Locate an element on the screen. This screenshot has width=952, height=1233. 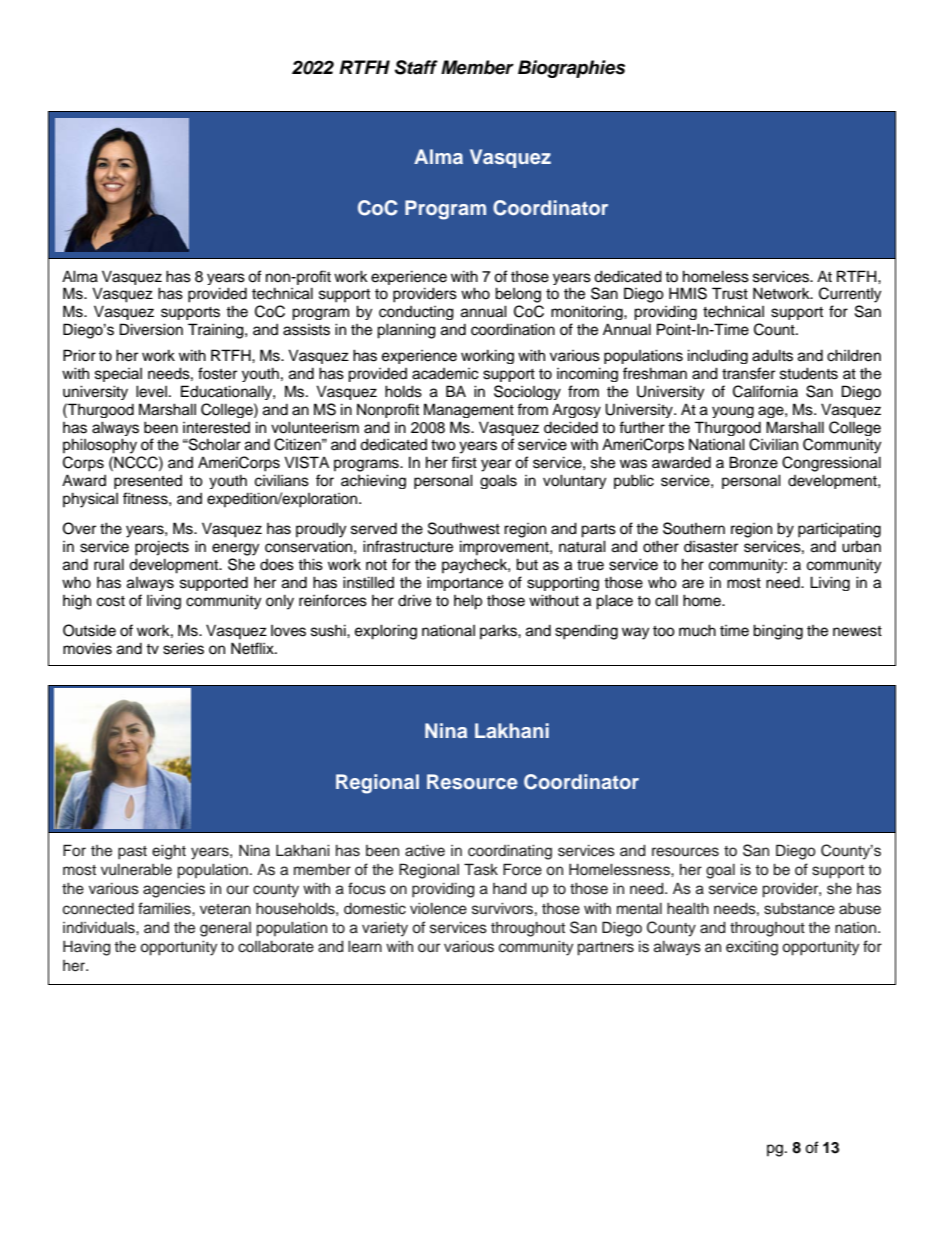
Biographies is located at coordinates (571, 69).
